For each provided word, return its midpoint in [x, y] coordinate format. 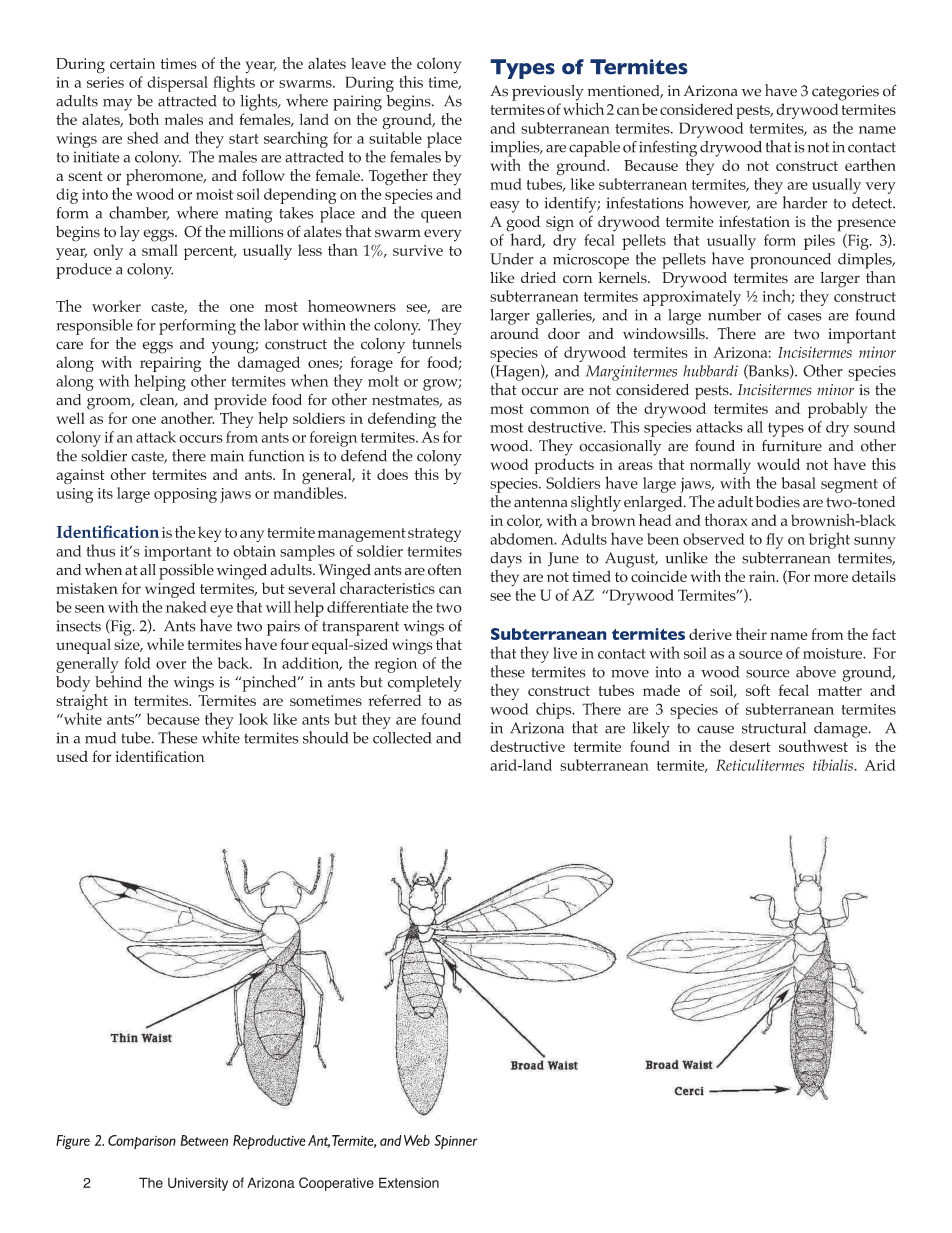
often [445, 569]
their [751, 634]
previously [548, 93]
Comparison [142, 1142]
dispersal [177, 84]
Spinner [456, 1142]
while [165, 644]
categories [845, 93]
